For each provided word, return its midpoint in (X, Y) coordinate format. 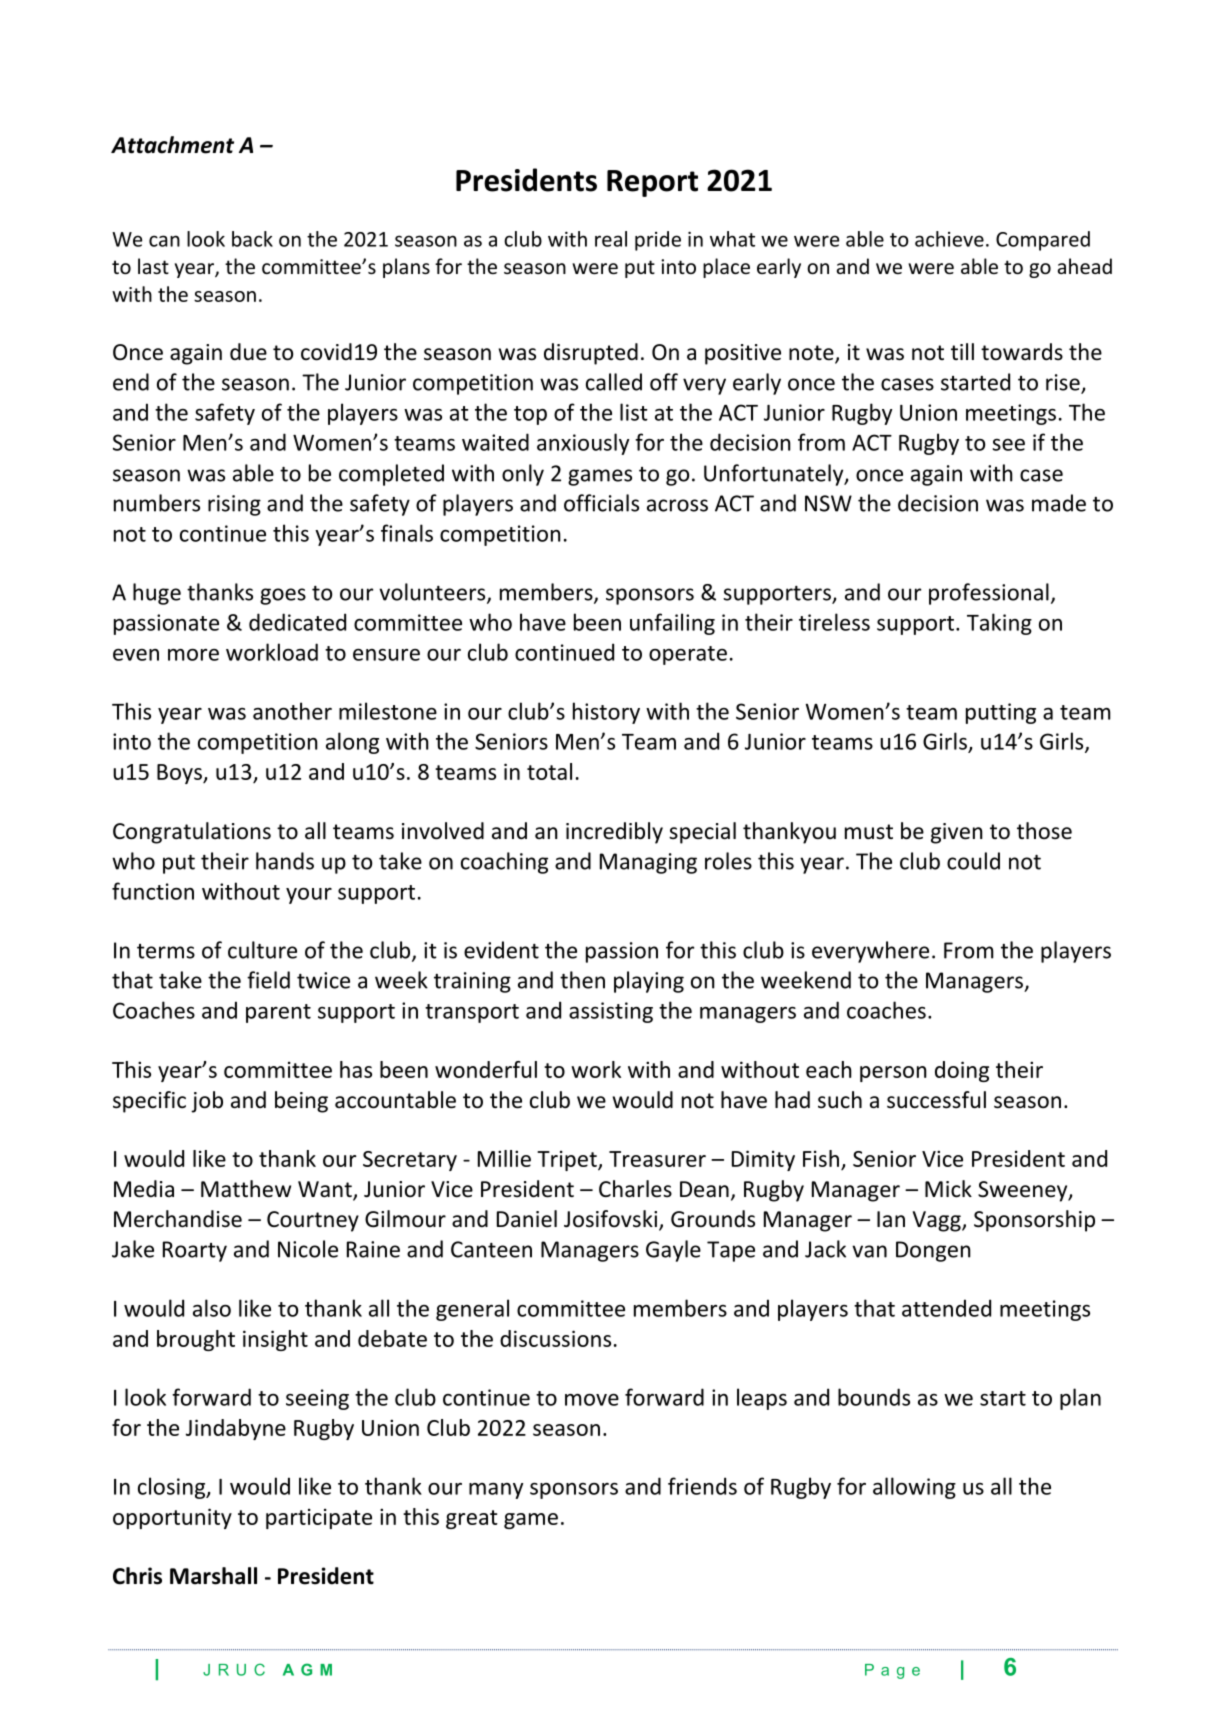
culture (262, 950)
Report (652, 183)
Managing (648, 863)
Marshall (213, 1576)
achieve (949, 239)
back (252, 239)
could (973, 861)
